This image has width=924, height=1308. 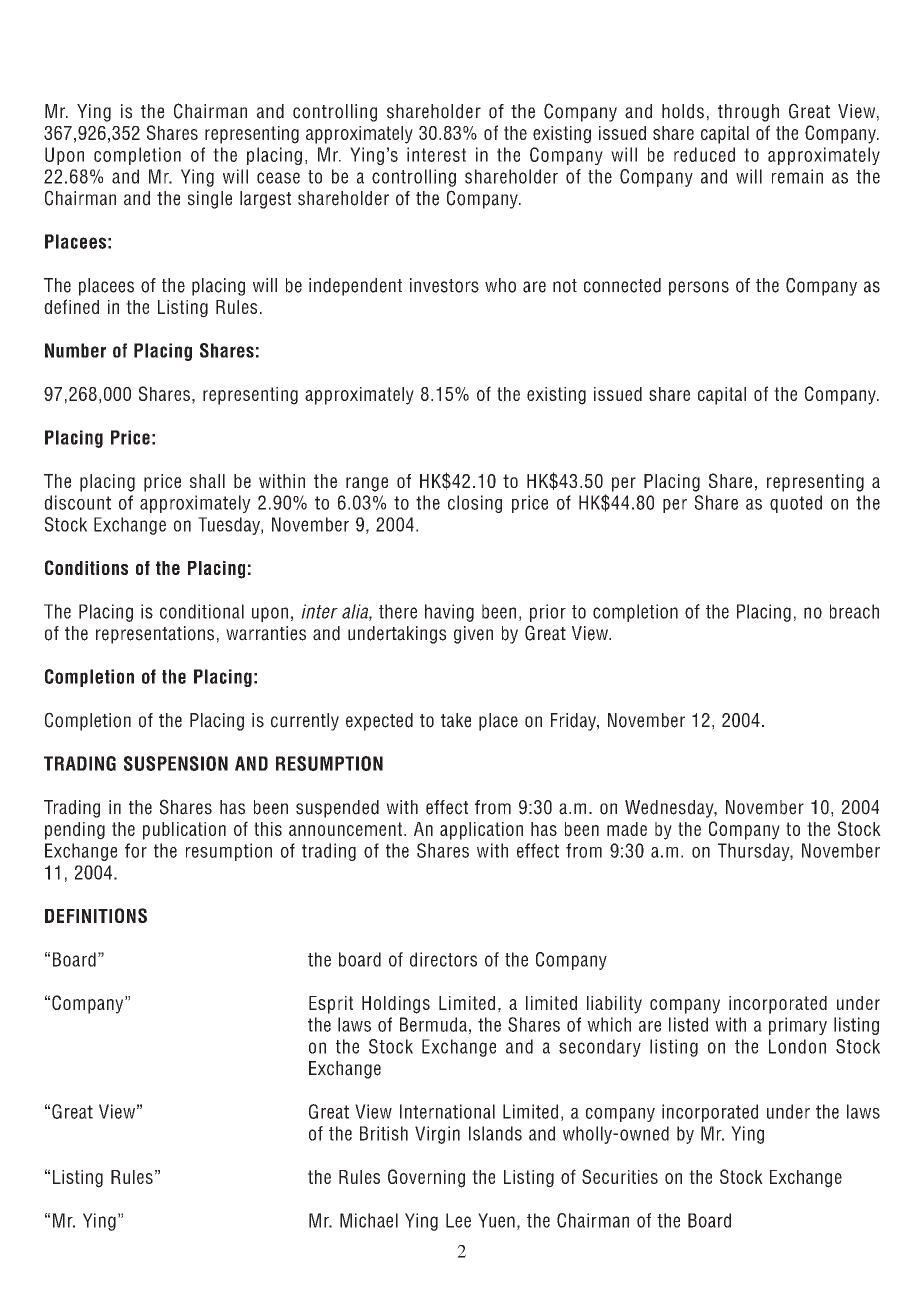 I want to click on breach, so click(x=854, y=611).
